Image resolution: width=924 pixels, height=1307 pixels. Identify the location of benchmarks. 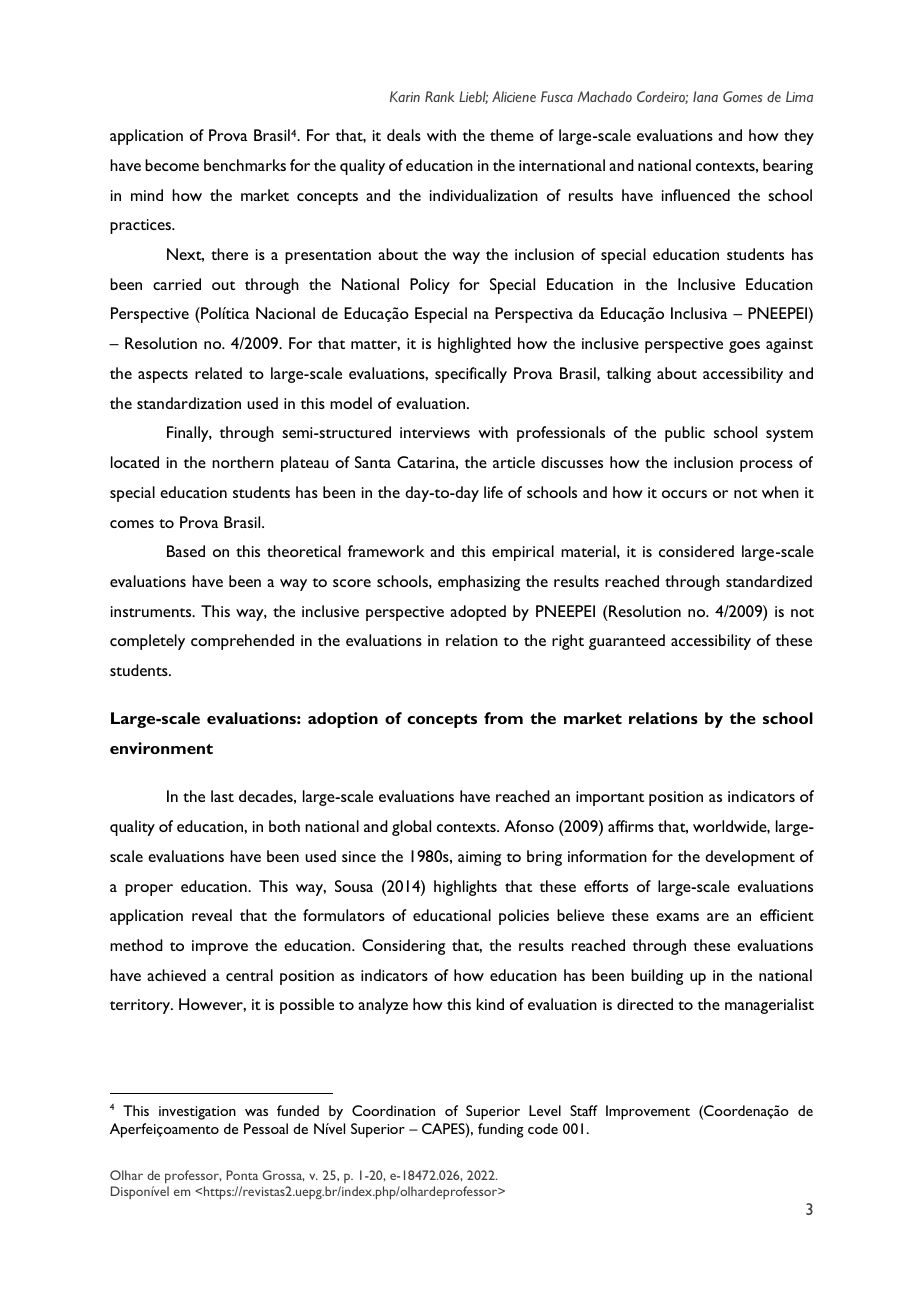
(245, 165).
